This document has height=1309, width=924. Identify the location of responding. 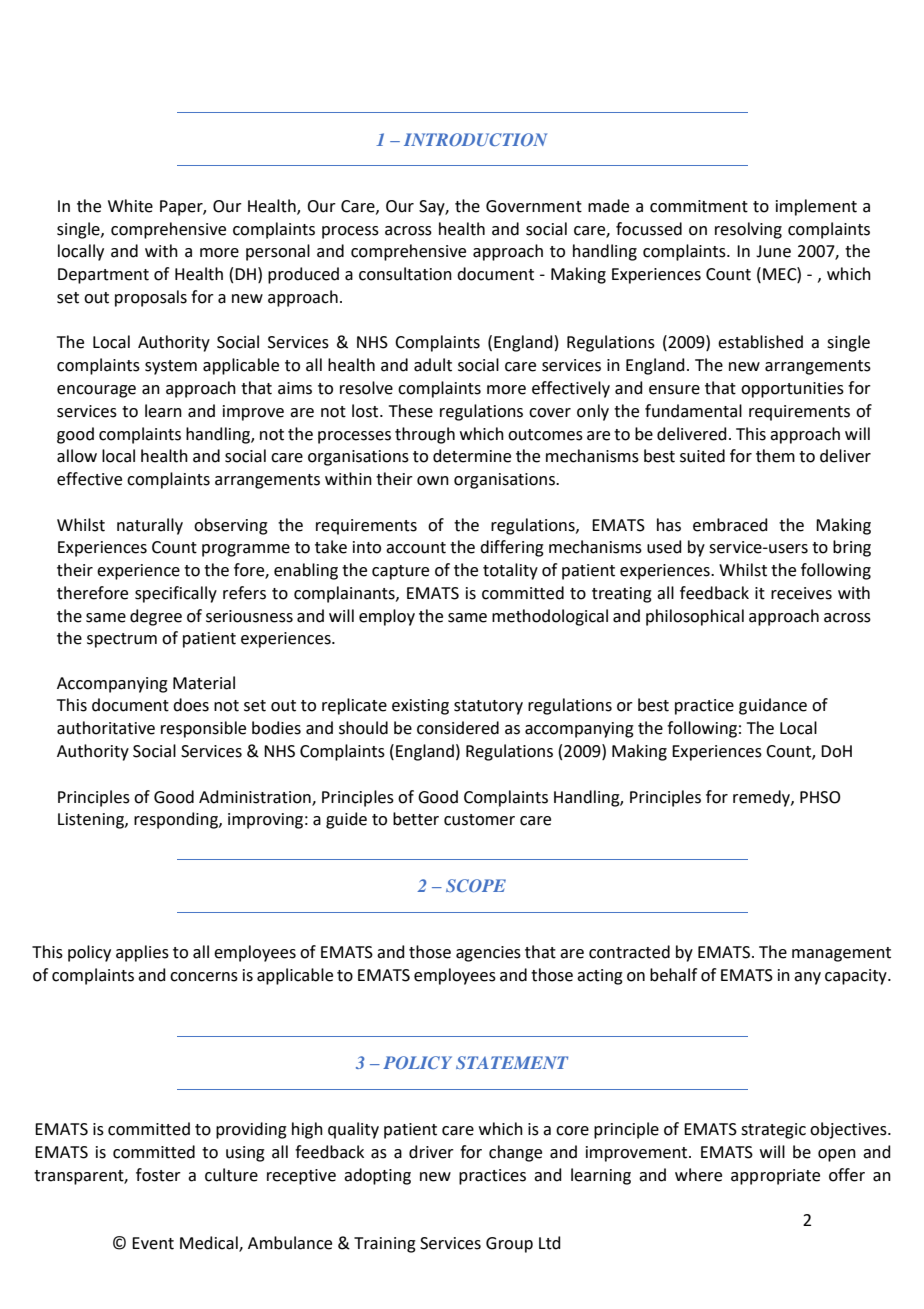
(177, 820).
